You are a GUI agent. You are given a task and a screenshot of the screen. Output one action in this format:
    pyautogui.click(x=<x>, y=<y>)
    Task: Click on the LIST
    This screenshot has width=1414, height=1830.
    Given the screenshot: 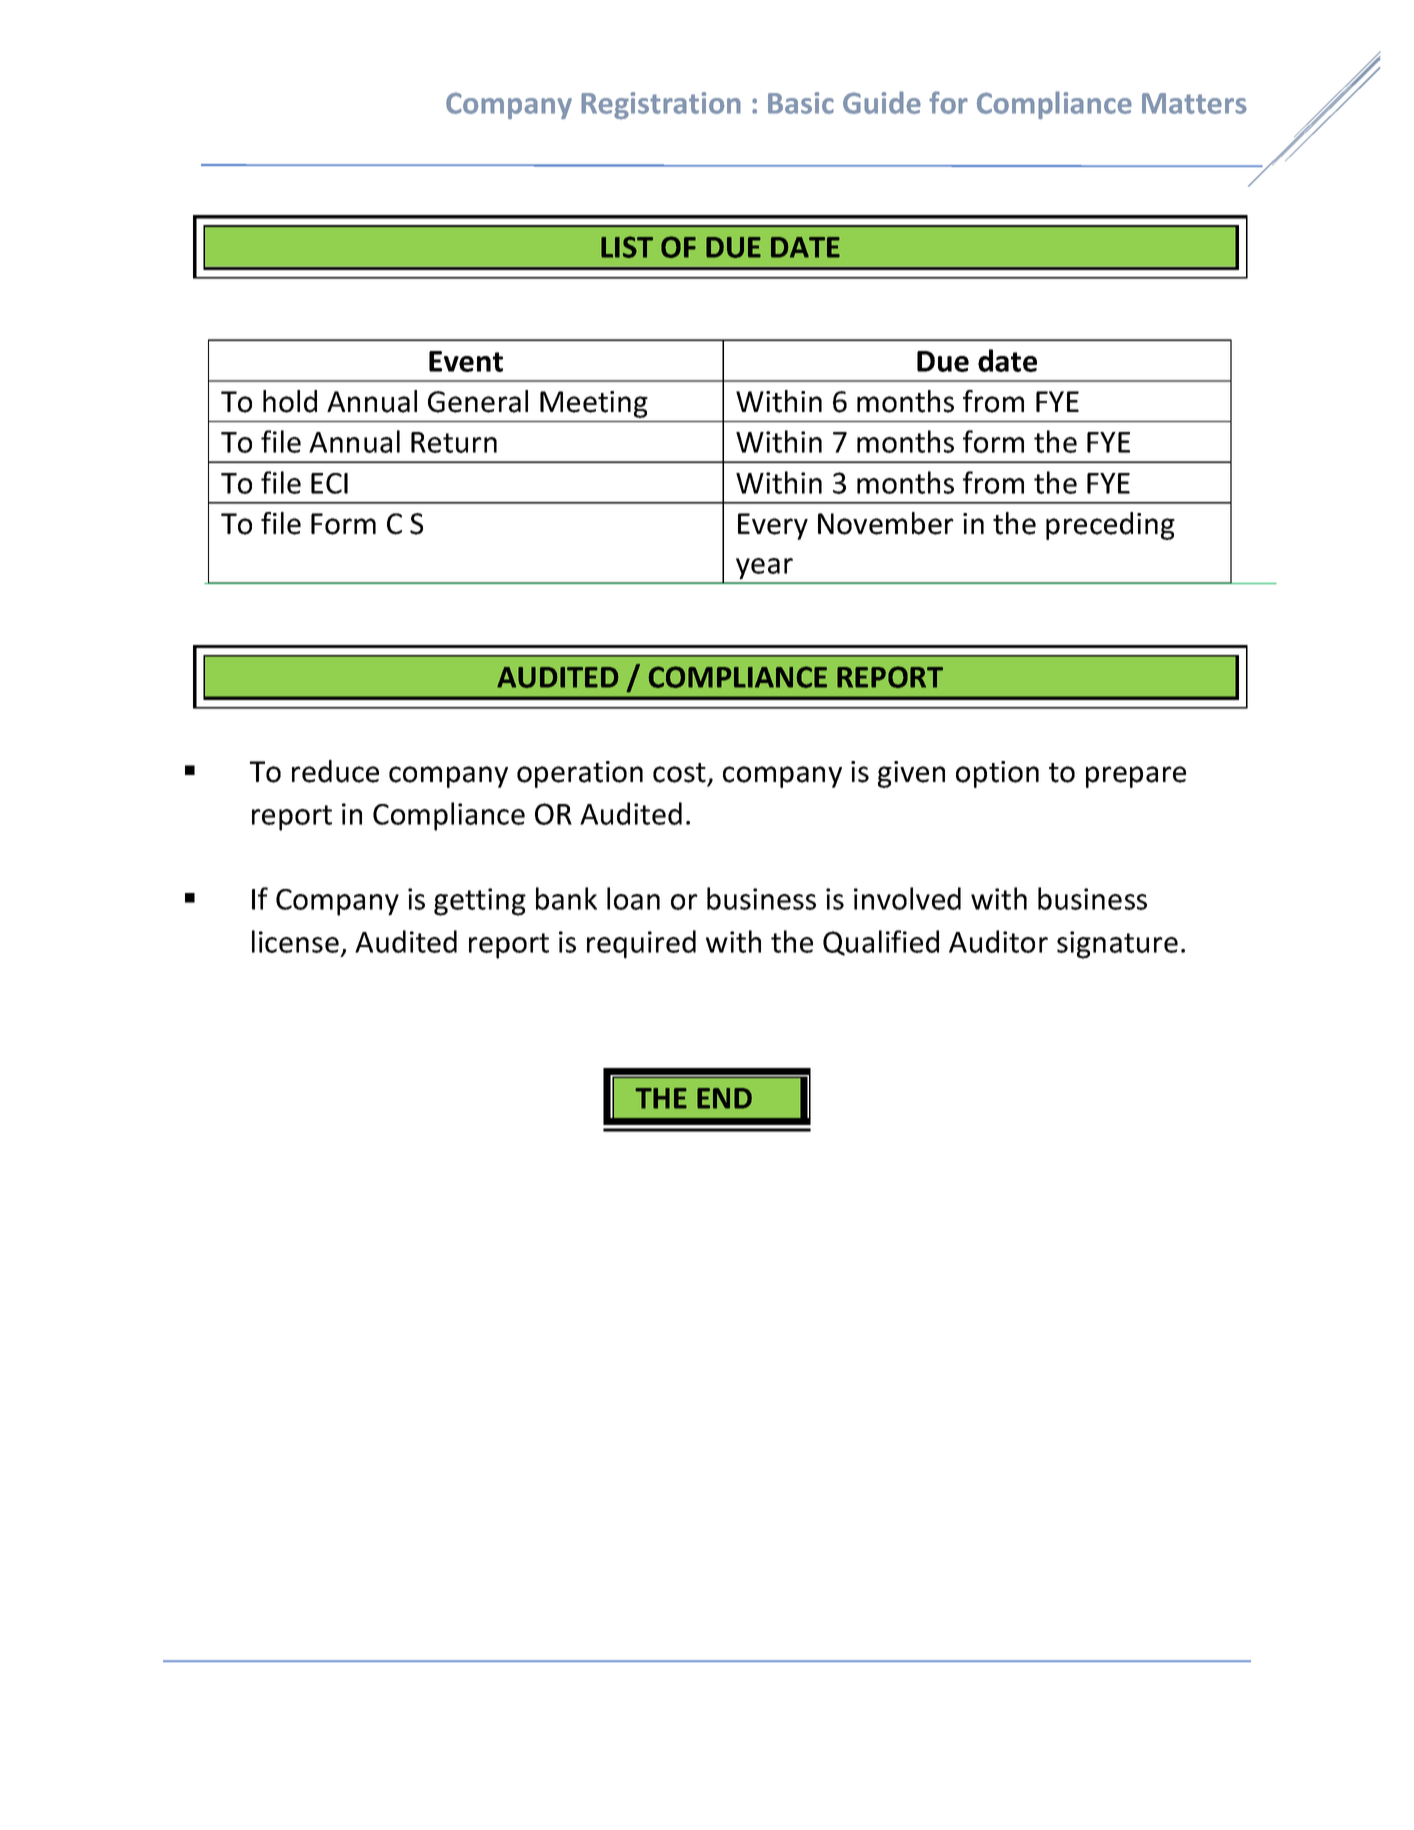 What is the action you would take?
    pyautogui.click(x=627, y=247)
